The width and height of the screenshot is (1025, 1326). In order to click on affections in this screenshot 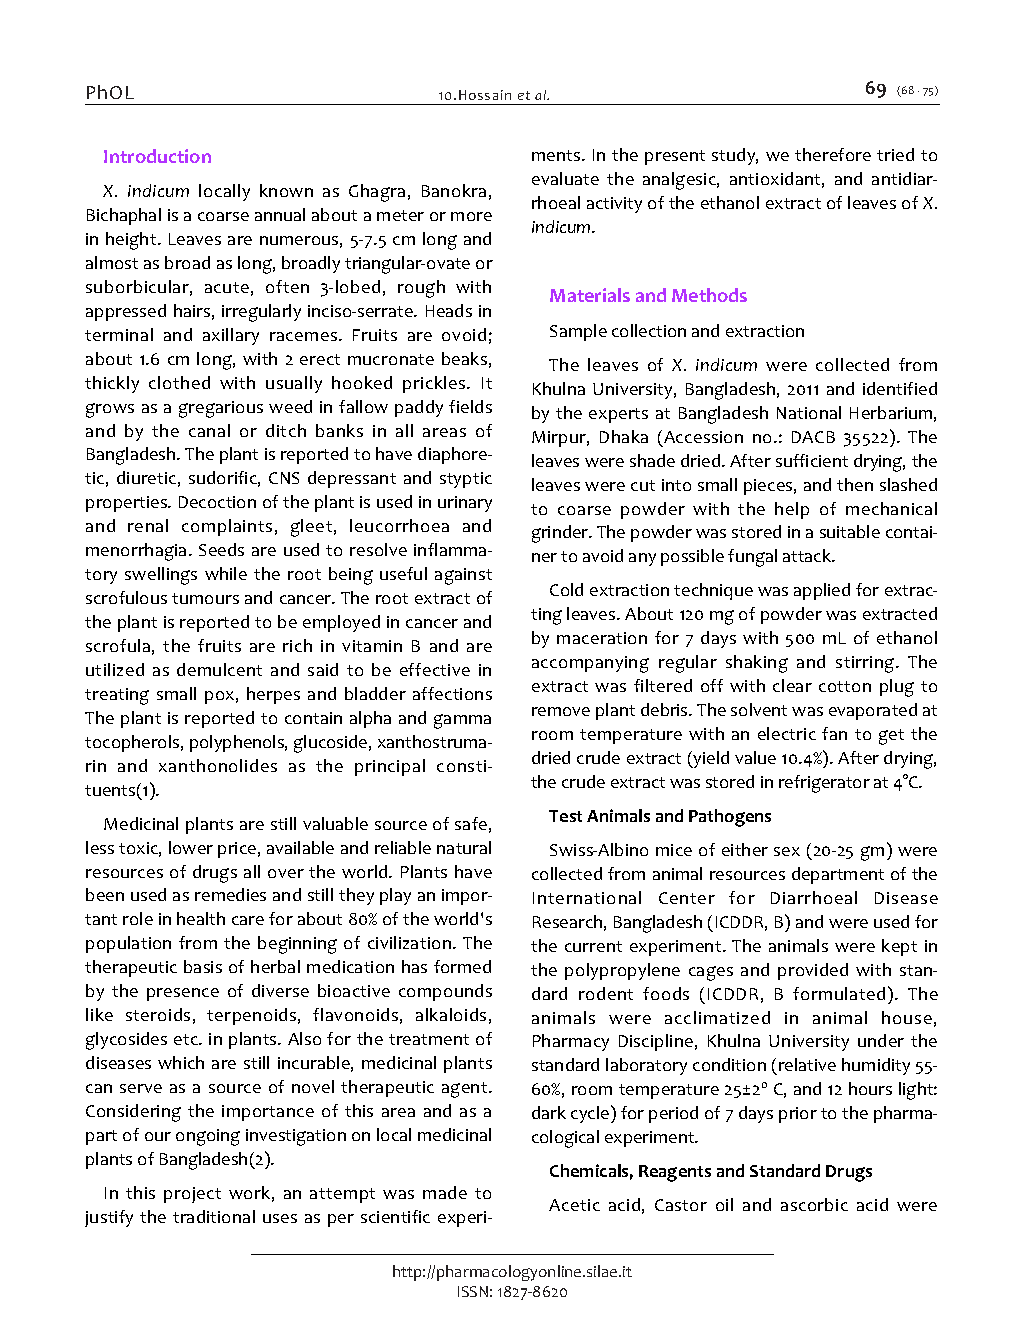, I will do `click(452, 693)`.
